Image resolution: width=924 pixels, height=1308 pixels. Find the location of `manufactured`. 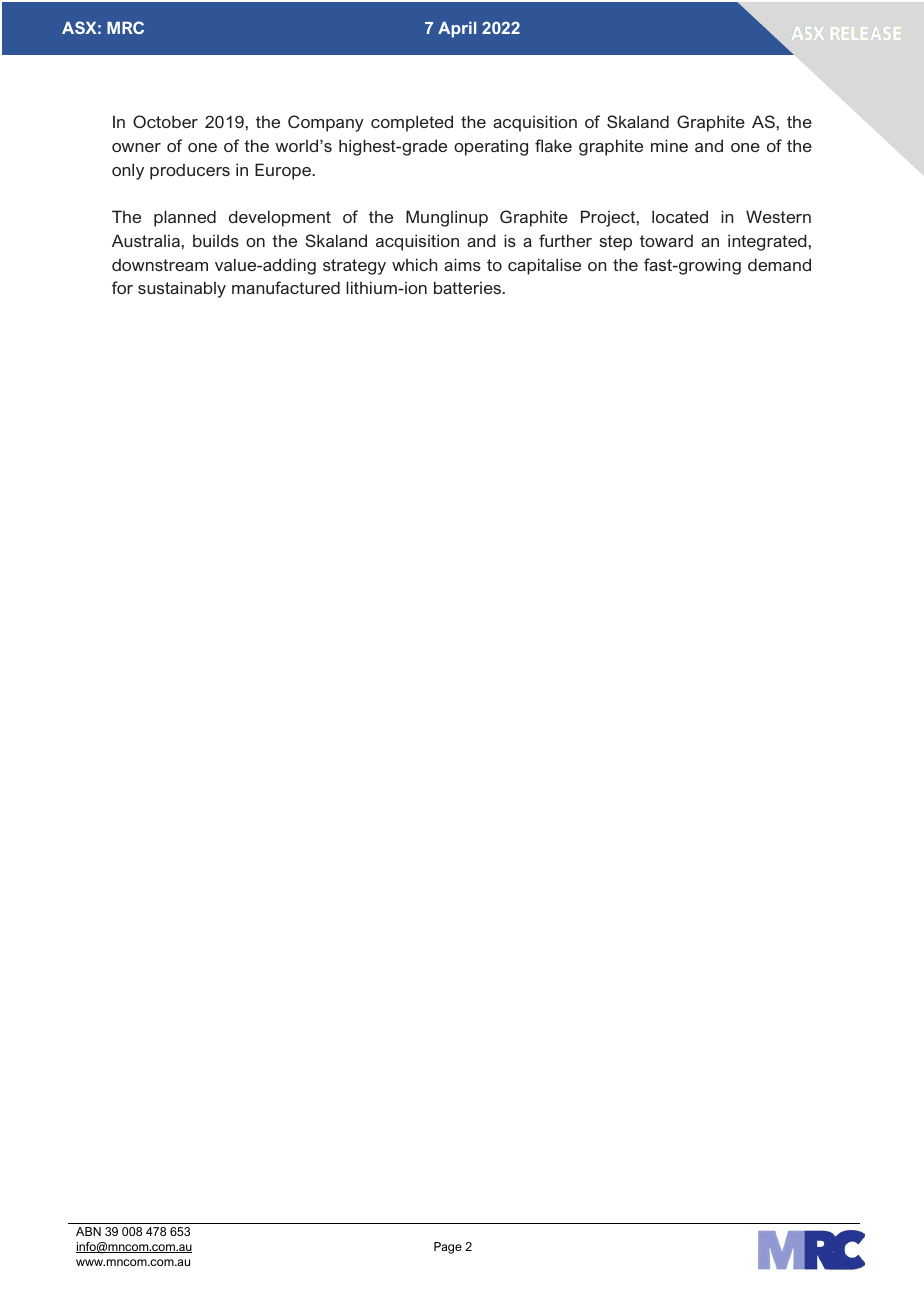

manufactured is located at coordinates (286, 287).
